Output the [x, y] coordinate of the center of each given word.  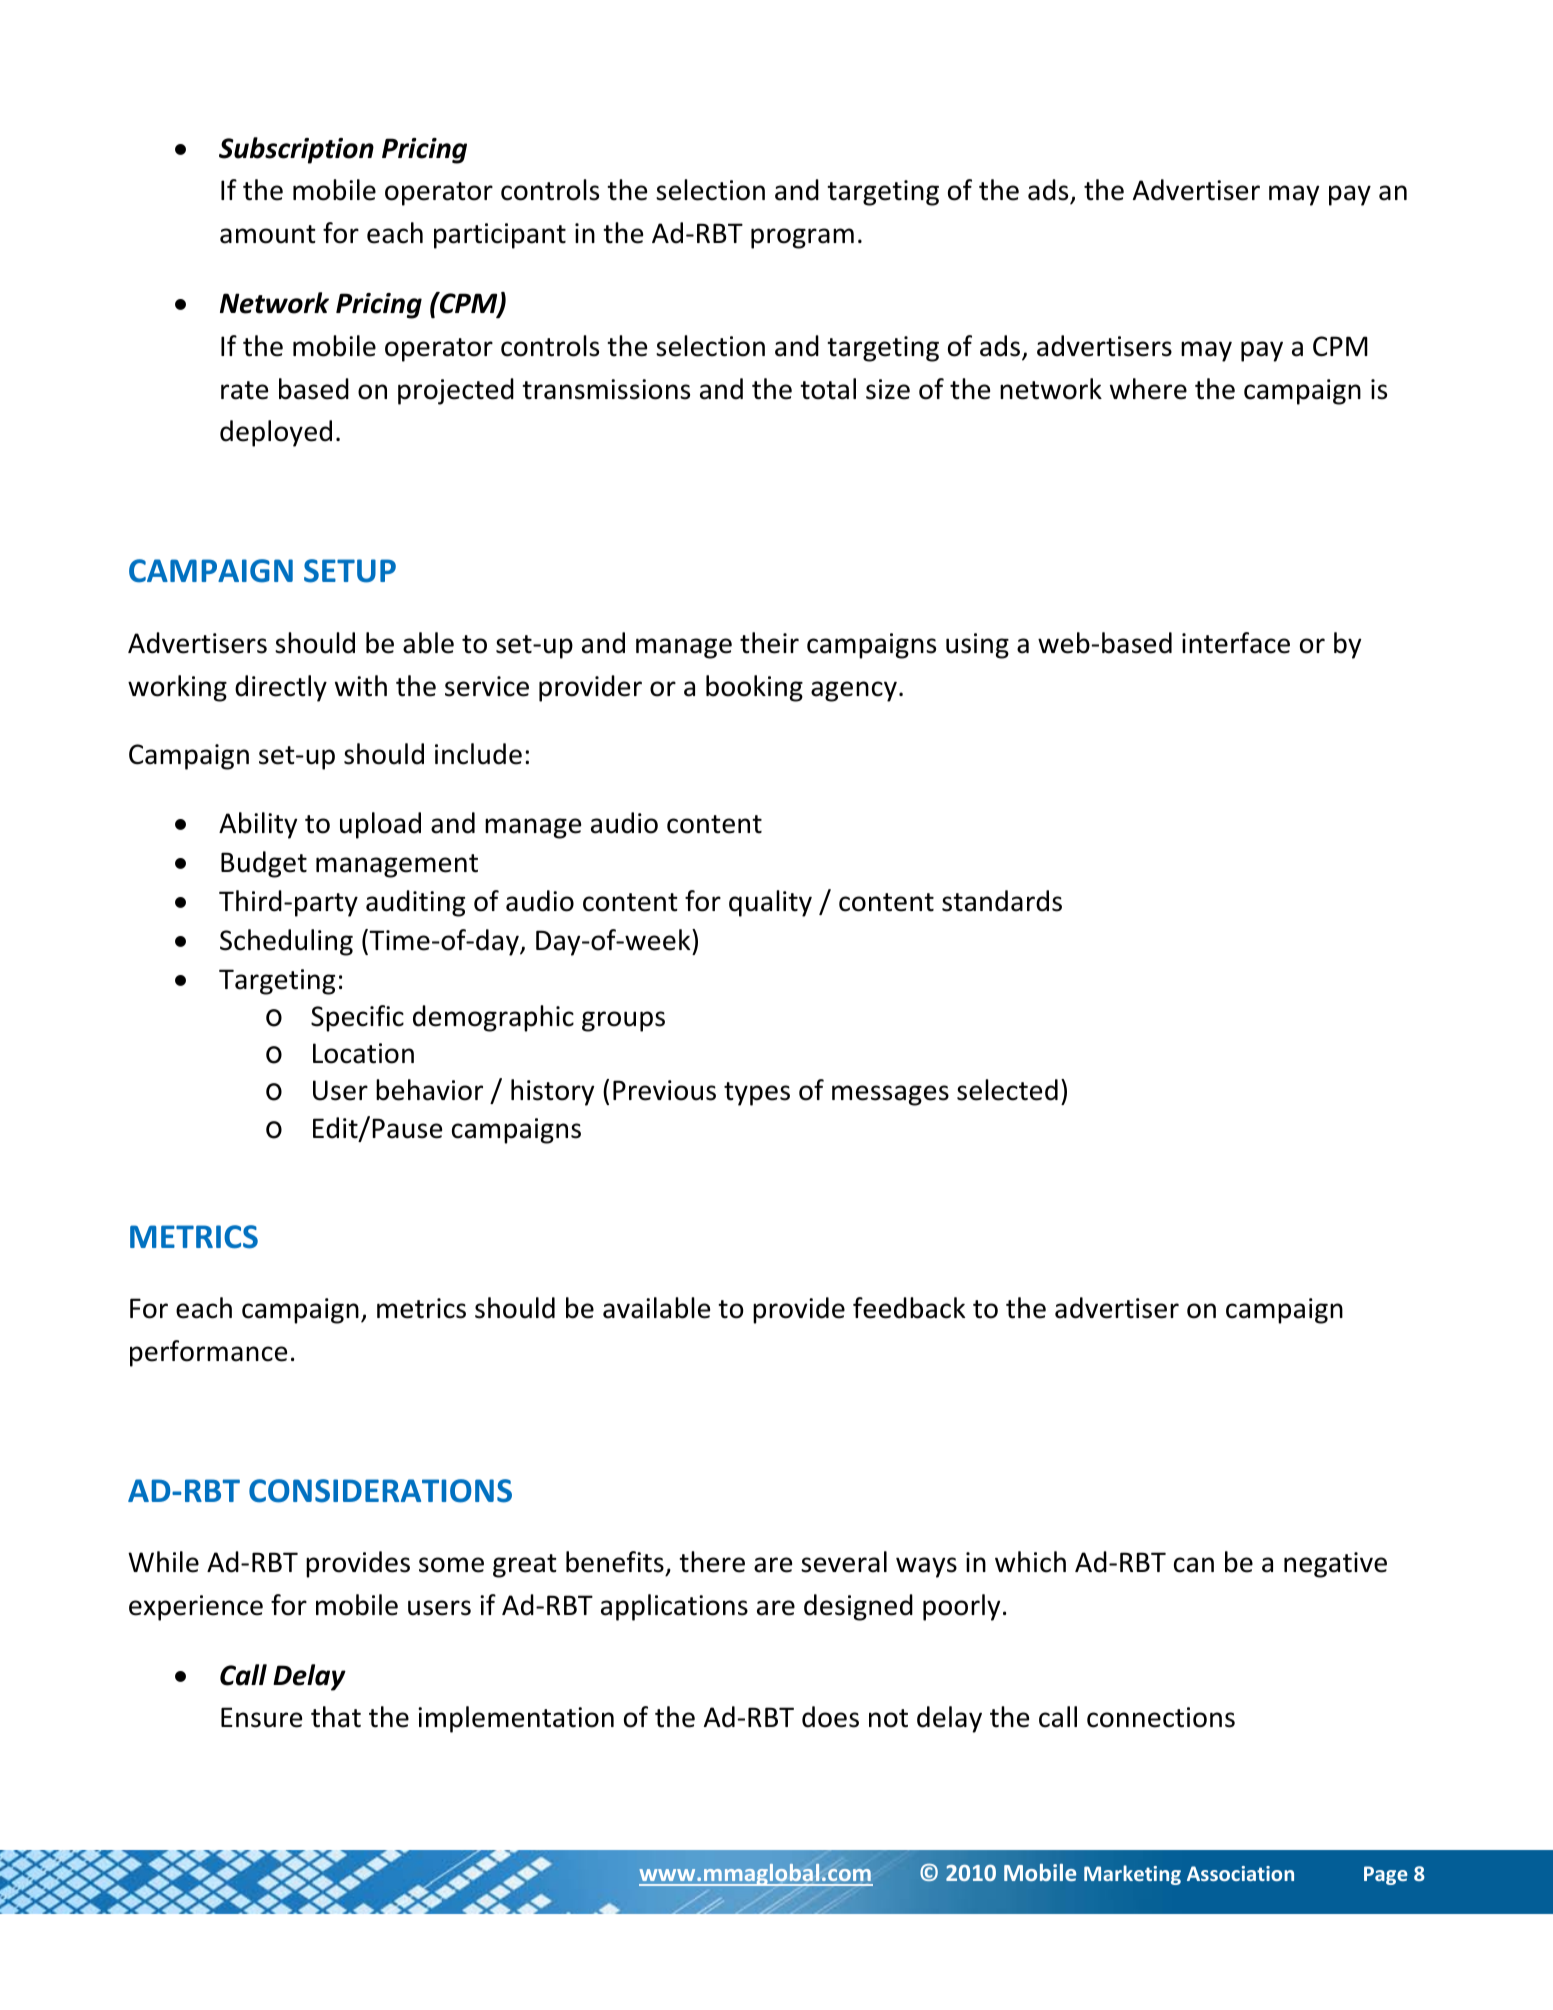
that [336, 1717]
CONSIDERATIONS [380, 1491]
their [769, 643]
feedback [909, 1308]
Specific [357, 1018]
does [830, 1717]
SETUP [350, 571]
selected [1007, 1090]
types [757, 1094]
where [1148, 389]
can [1194, 1565]
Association [1240, 1873]
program [802, 238]
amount [268, 234]
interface [1236, 643]
